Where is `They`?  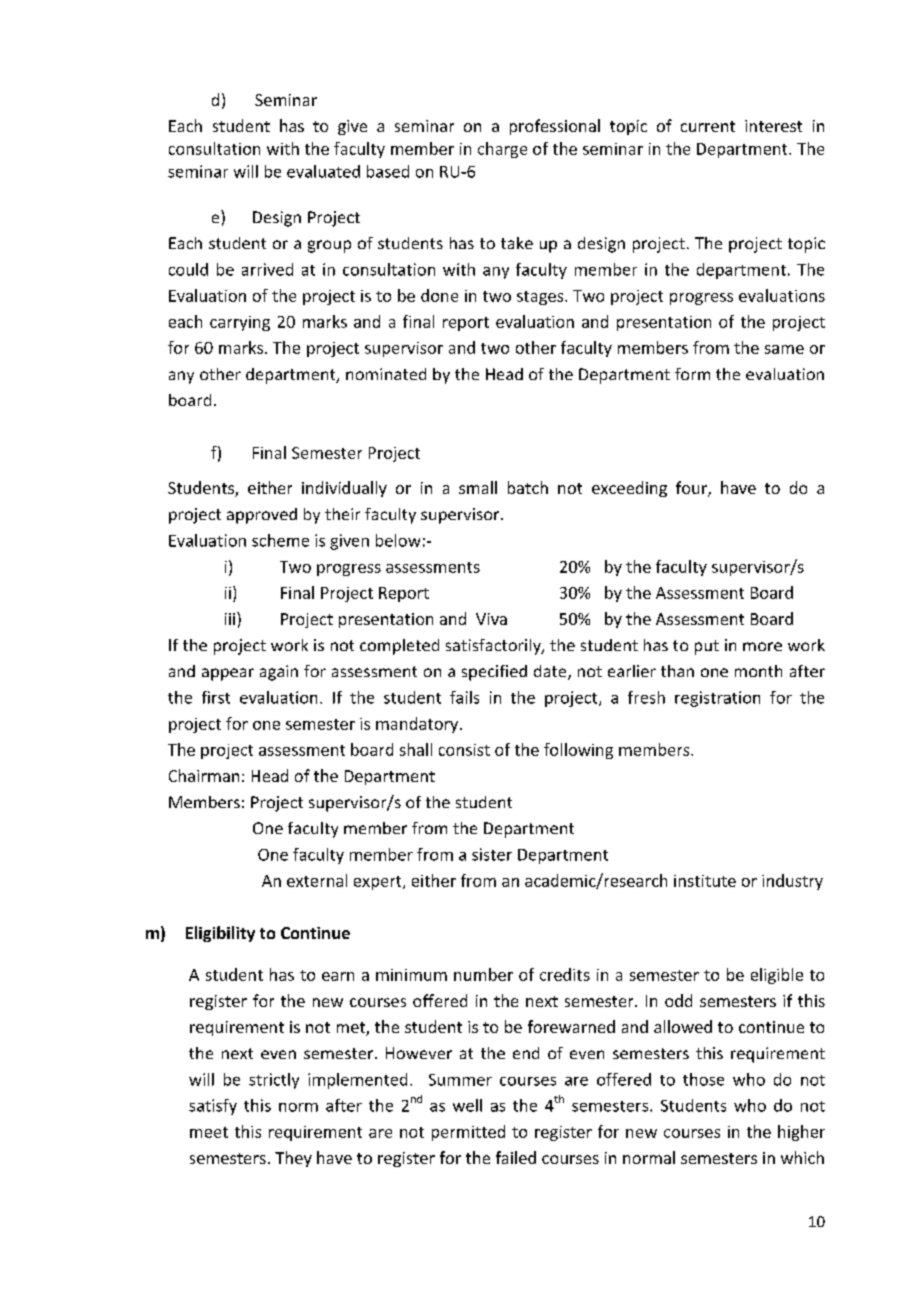
They is located at coordinates (293, 1159).
